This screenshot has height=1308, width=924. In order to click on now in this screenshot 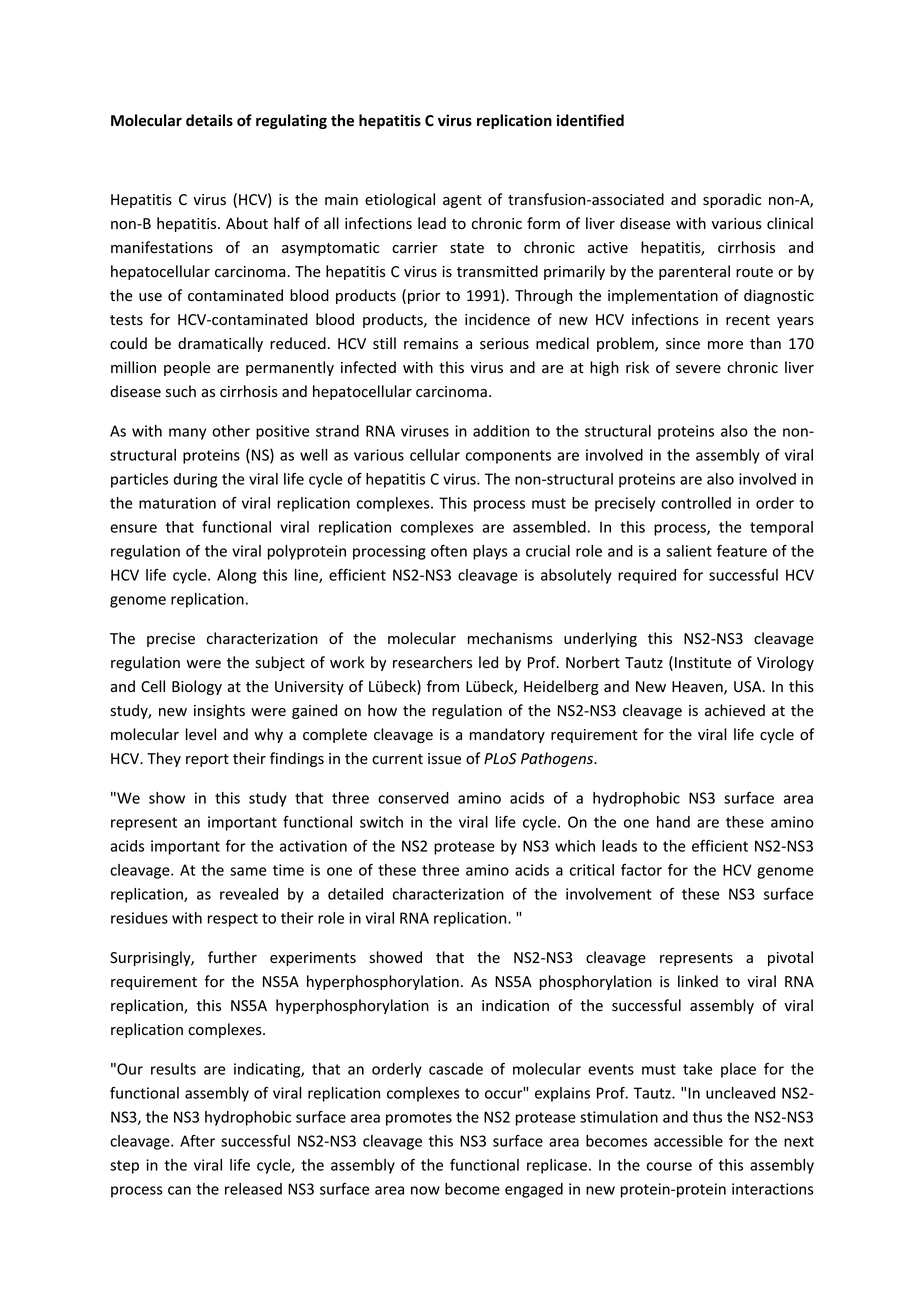, I will do `click(425, 1190)`.
